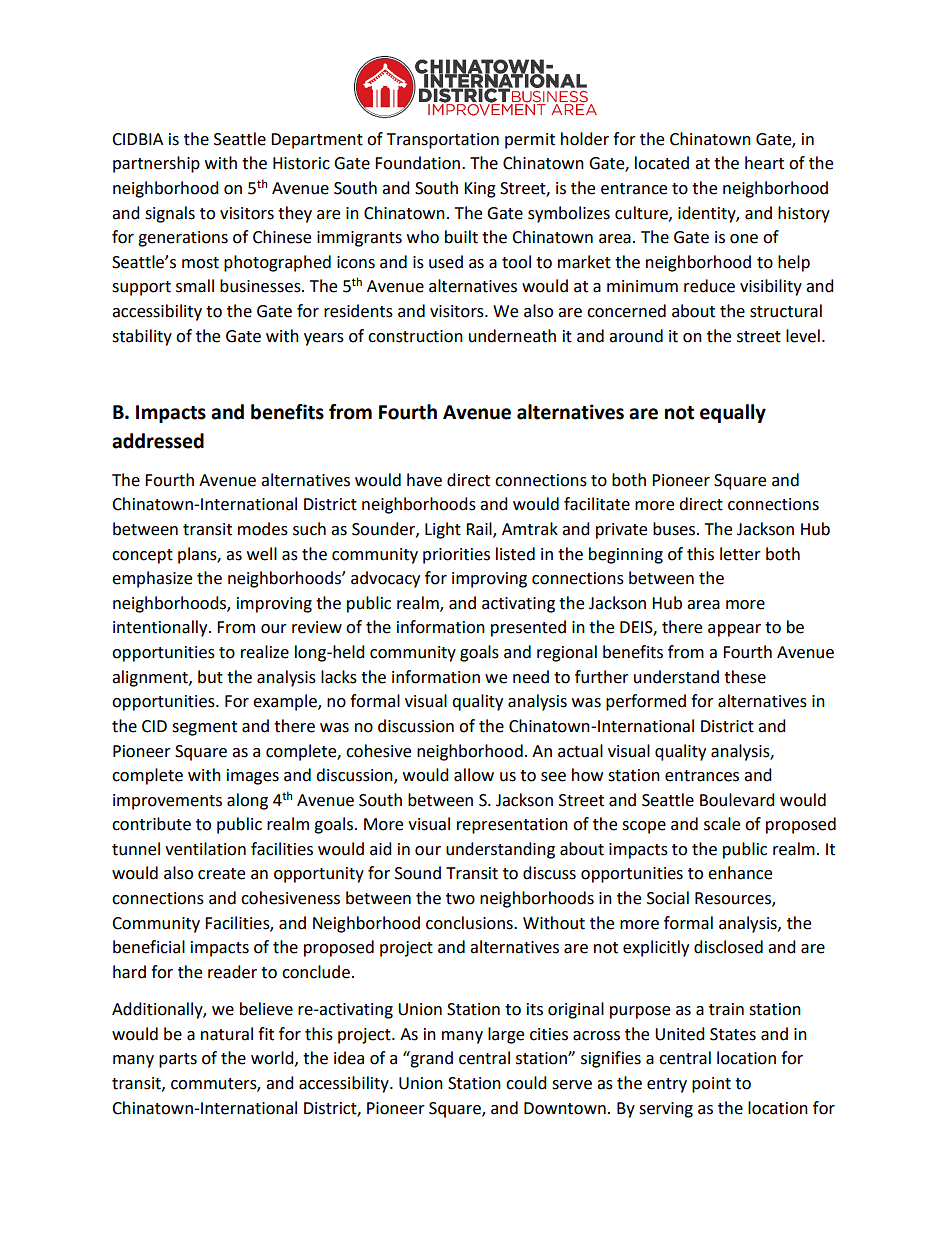  What do you see at coordinates (480, 190) in the screenshot?
I see `King` at bounding box center [480, 190].
